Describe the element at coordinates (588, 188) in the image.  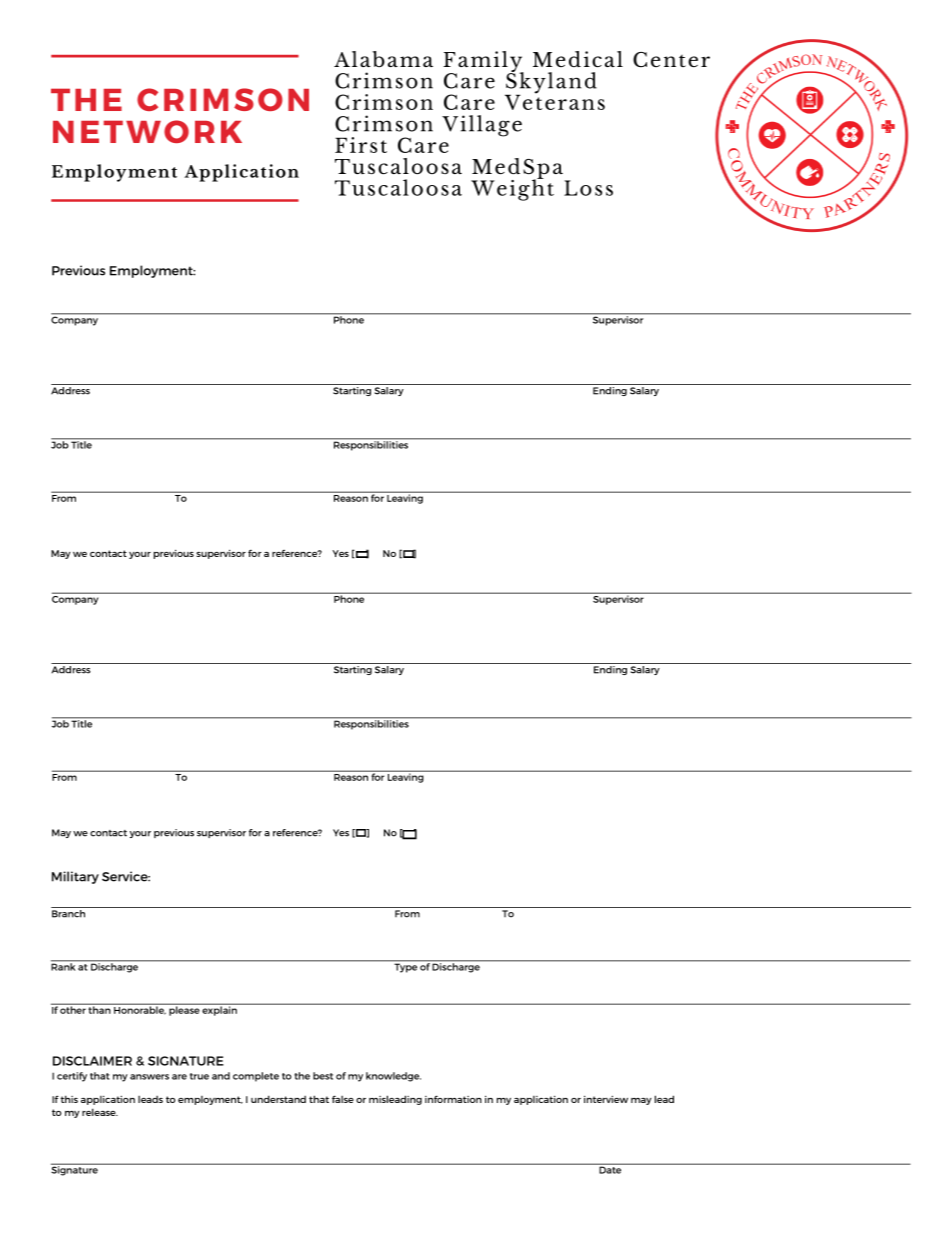
I see `Loss` at that location.
